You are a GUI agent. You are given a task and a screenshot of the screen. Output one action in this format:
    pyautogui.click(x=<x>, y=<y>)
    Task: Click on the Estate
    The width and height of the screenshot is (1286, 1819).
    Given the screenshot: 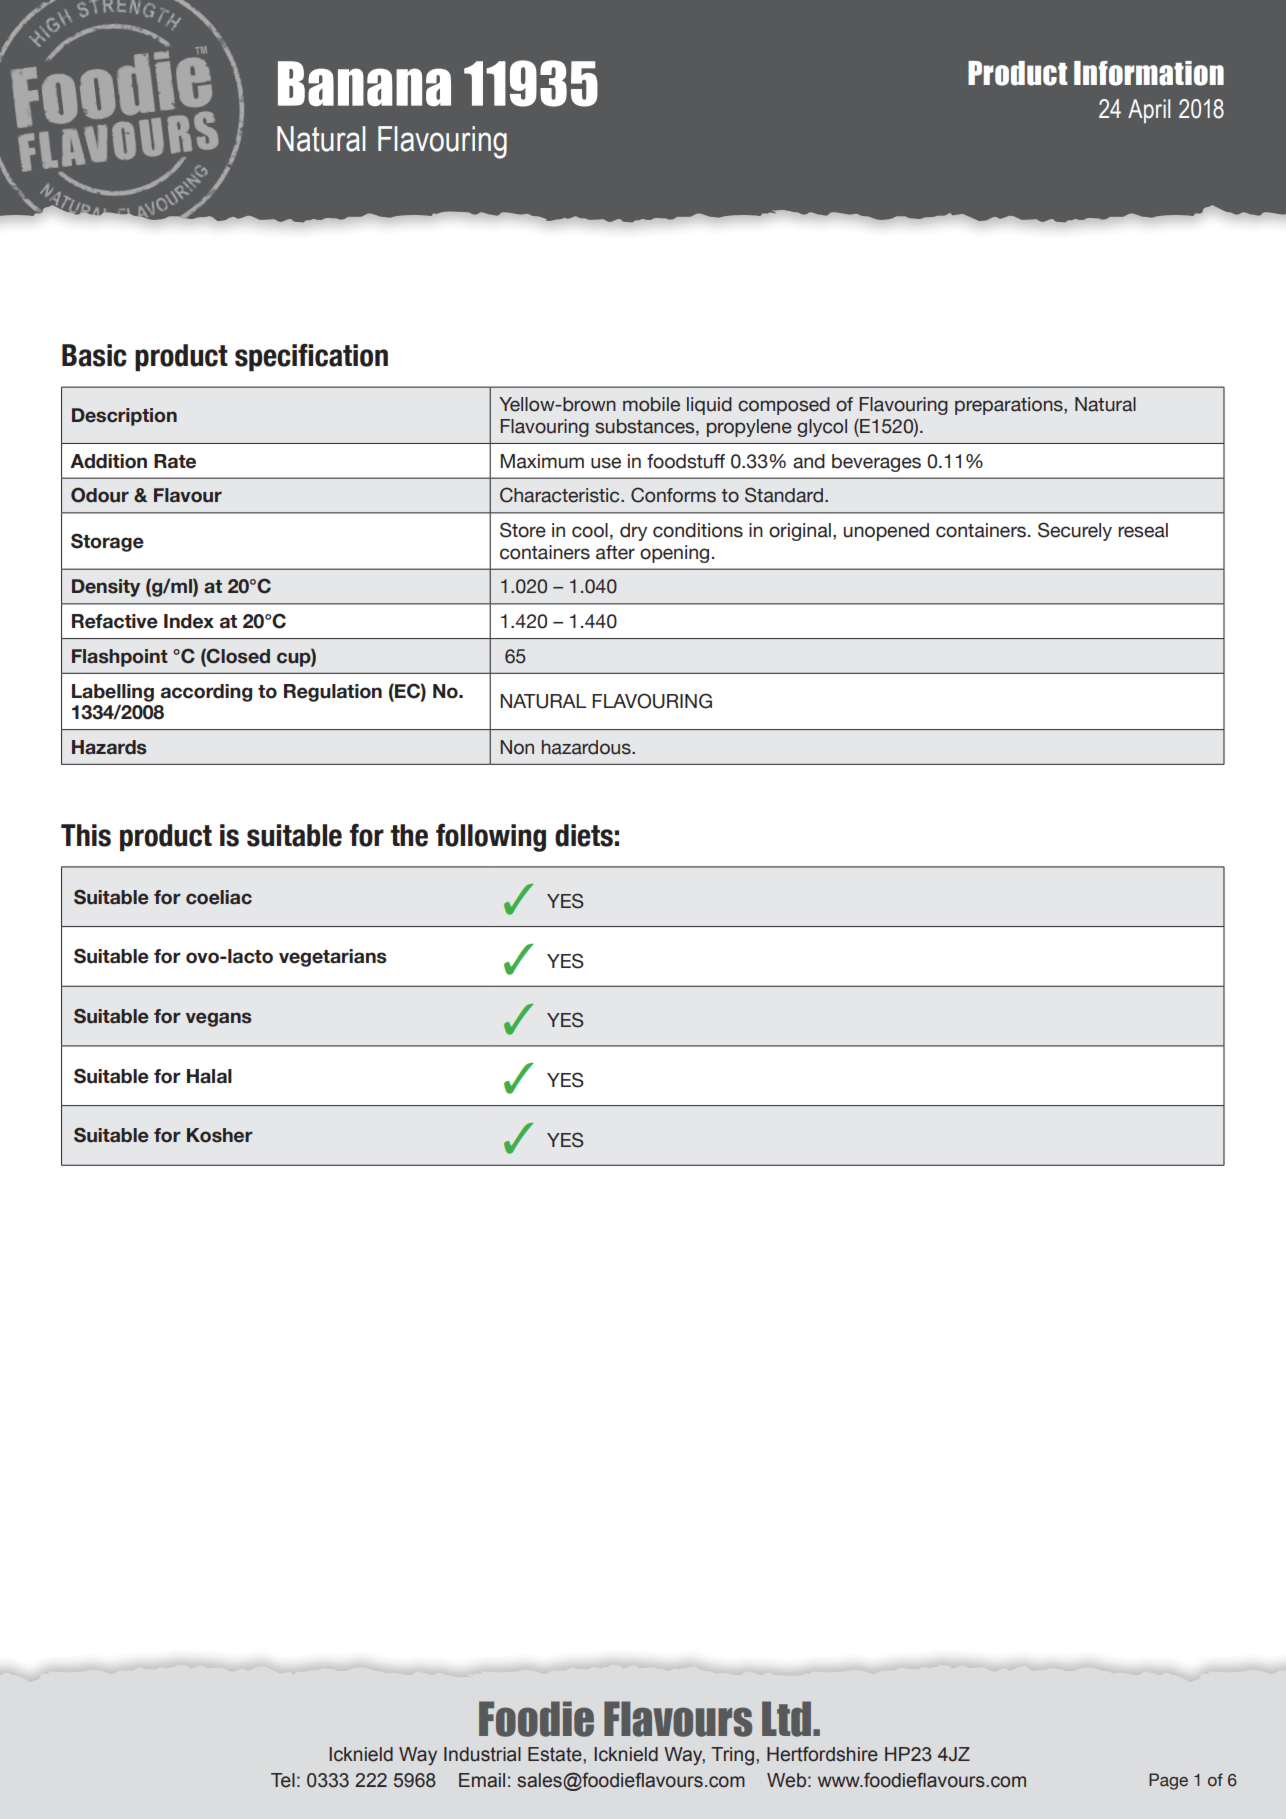 What is the action you would take?
    pyautogui.click(x=556, y=1754)
